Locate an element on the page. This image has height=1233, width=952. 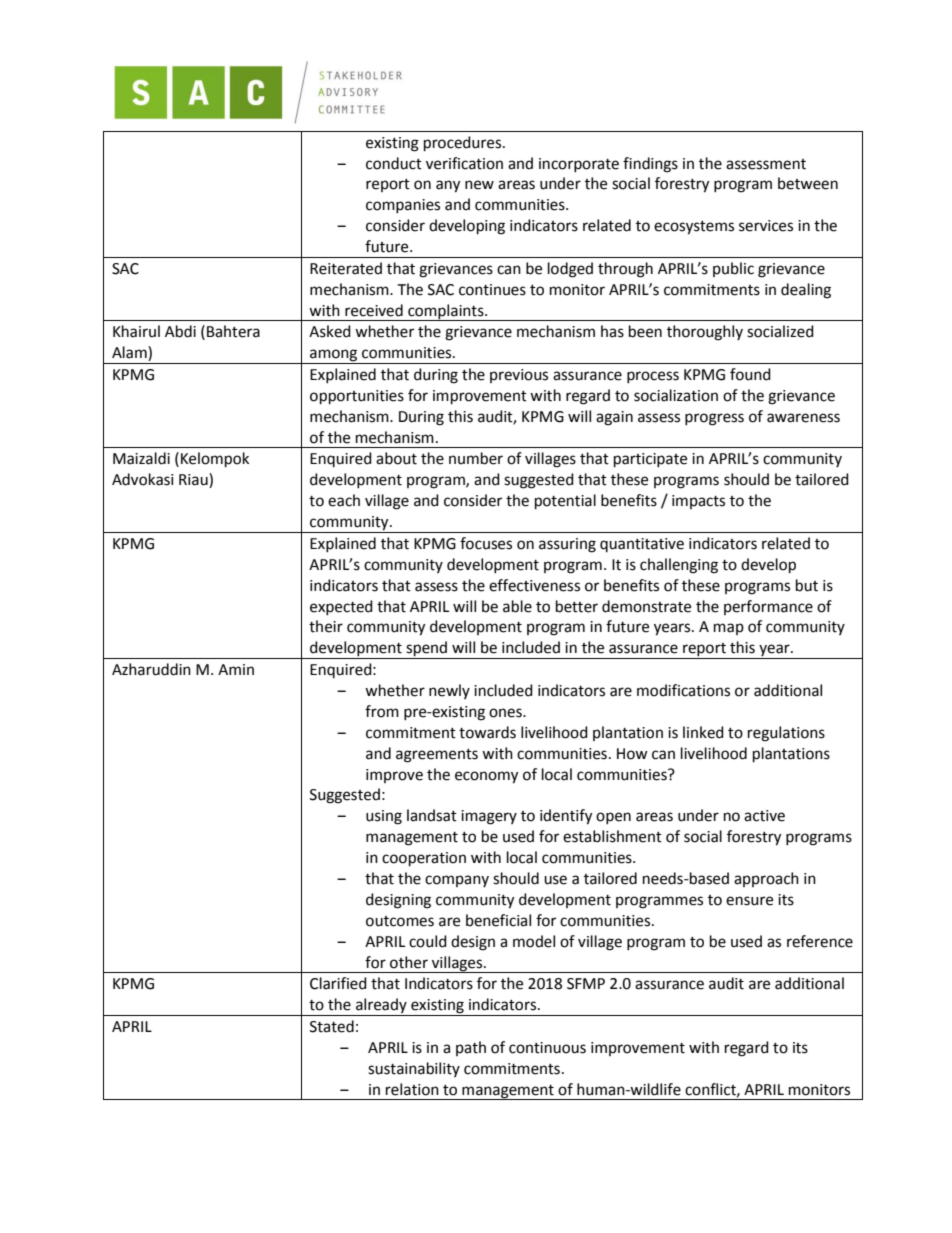
economy is located at coordinates (486, 777).
